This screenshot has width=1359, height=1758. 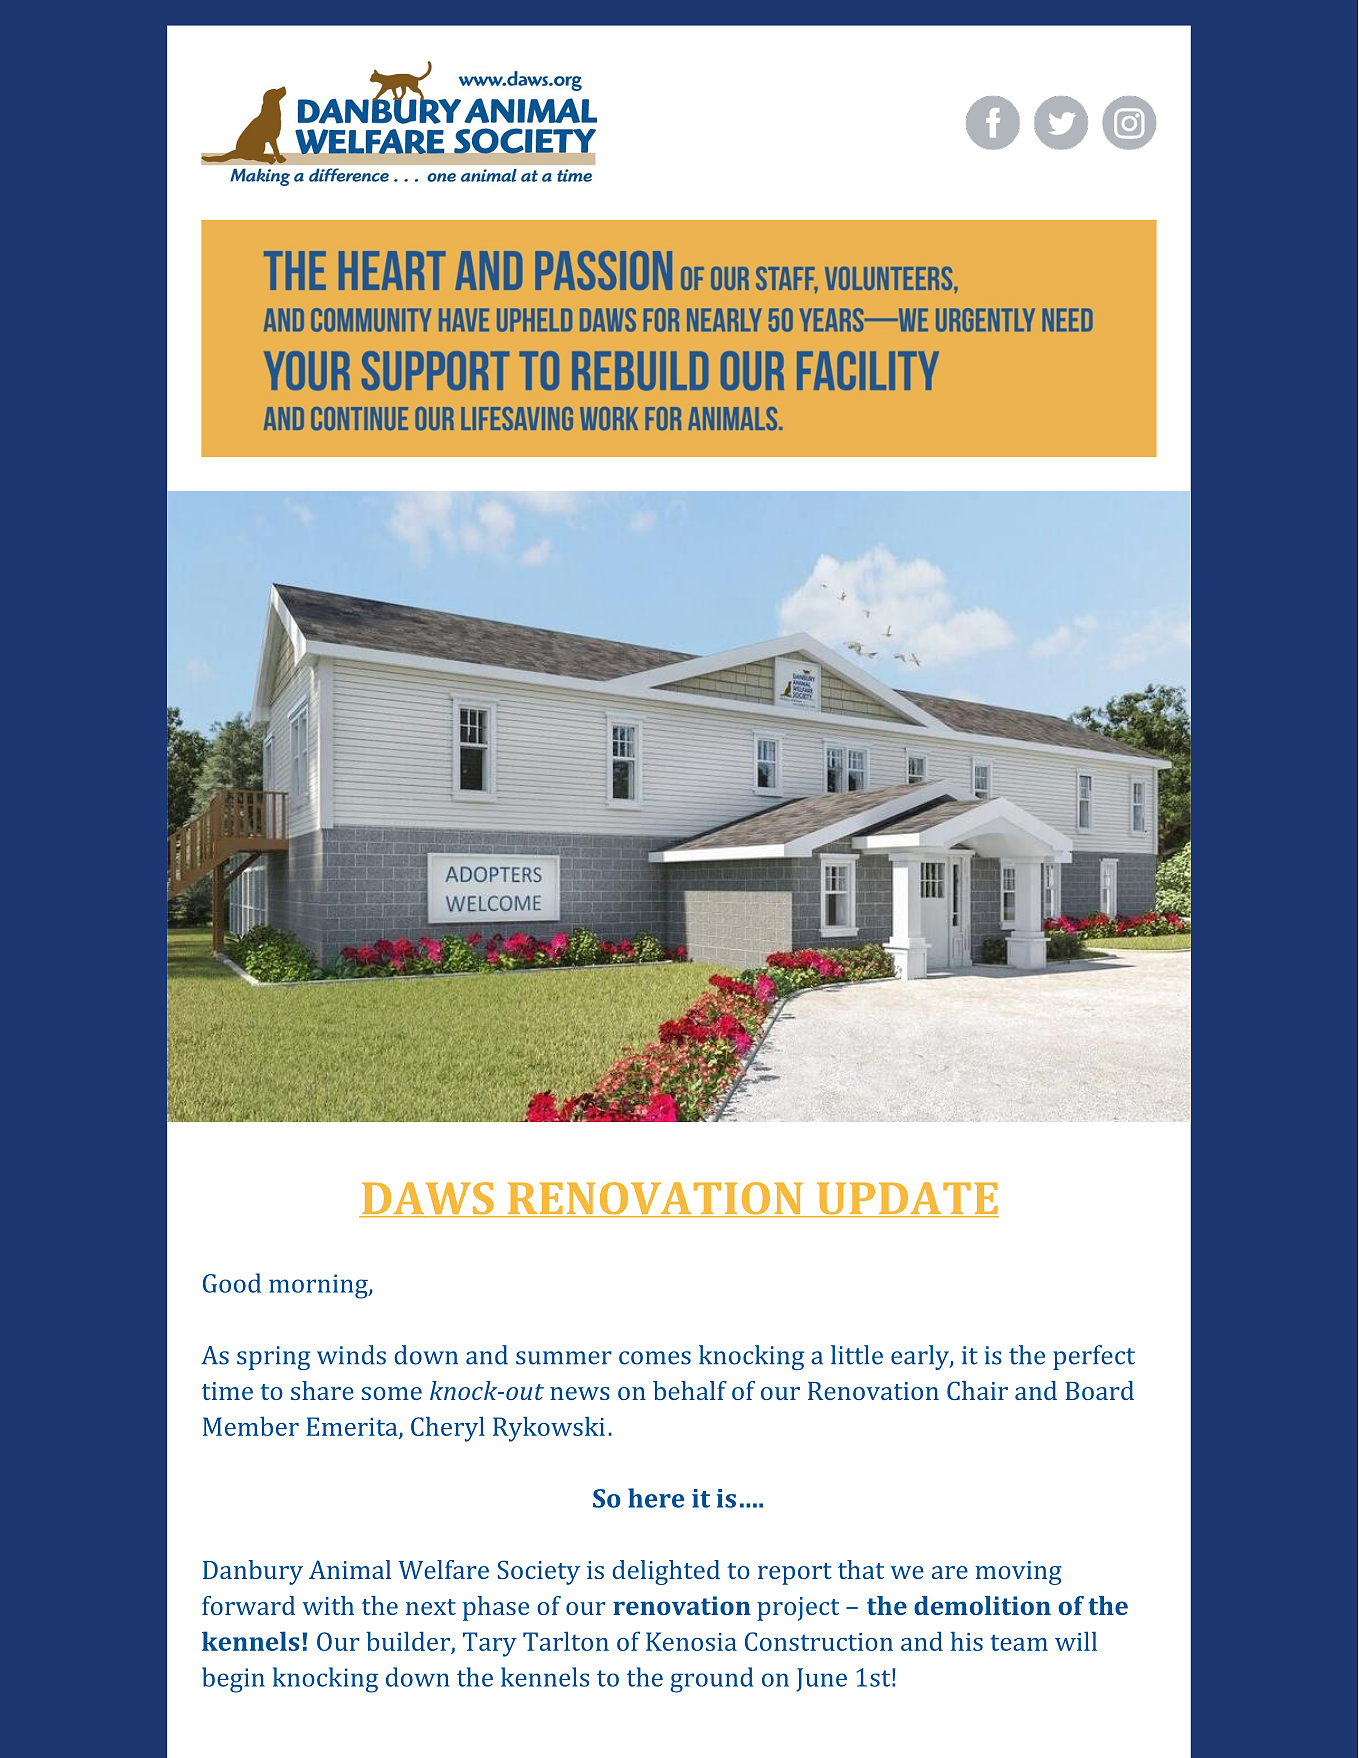 I want to click on UPDATE, so click(x=907, y=1199).
